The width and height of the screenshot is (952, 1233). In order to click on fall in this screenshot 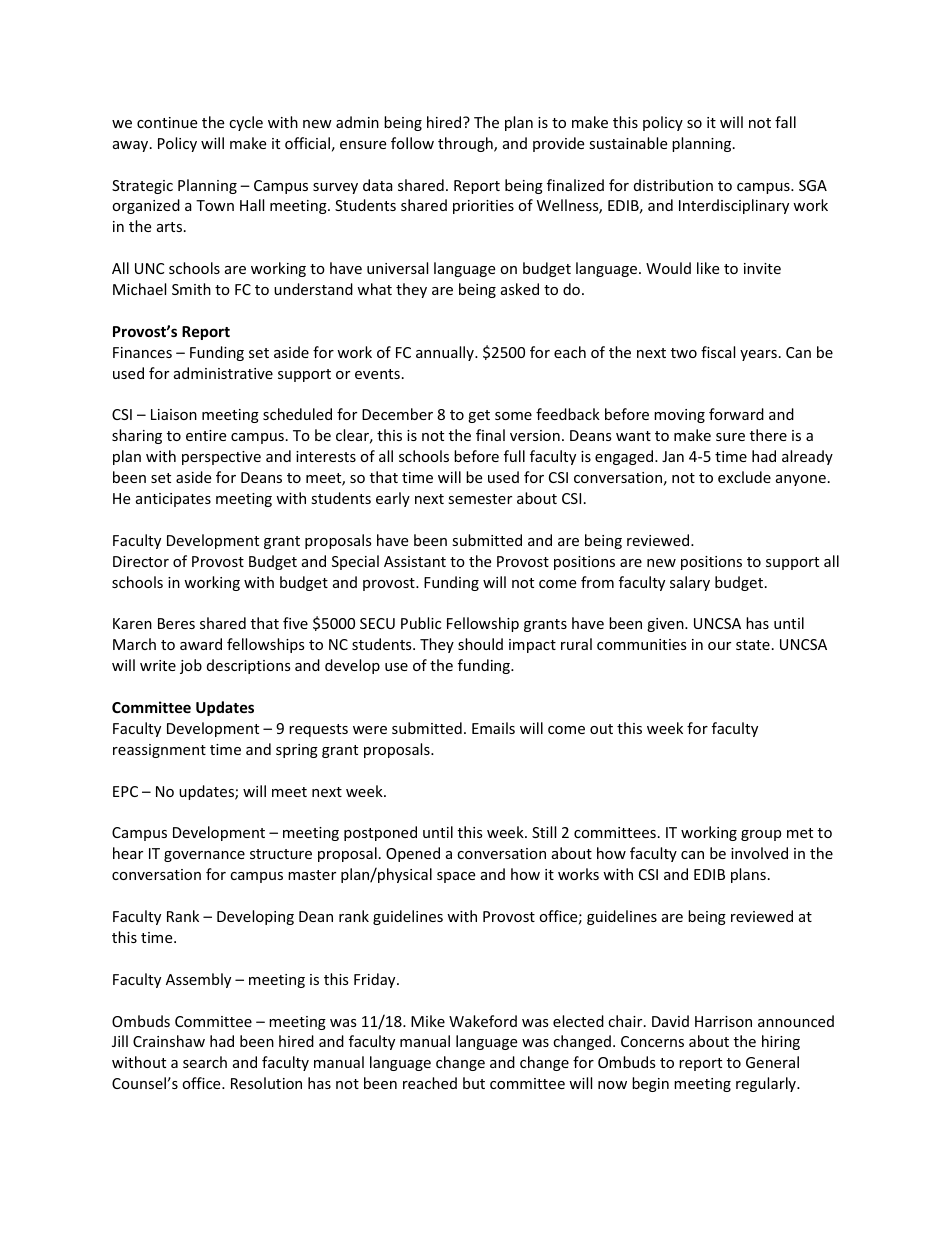, I will do `click(785, 122)`.
